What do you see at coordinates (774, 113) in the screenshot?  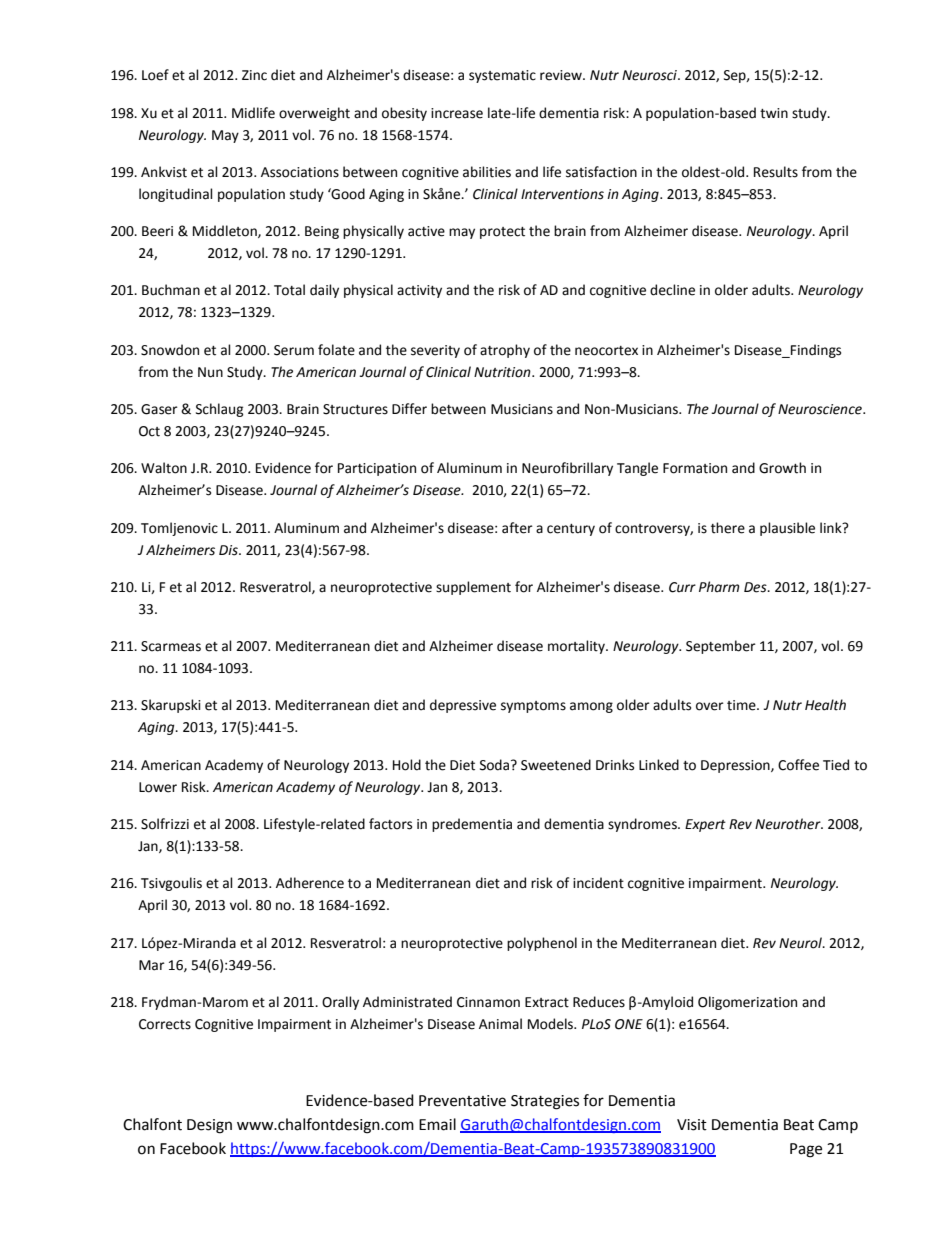 I see `twin` at bounding box center [774, 113].
